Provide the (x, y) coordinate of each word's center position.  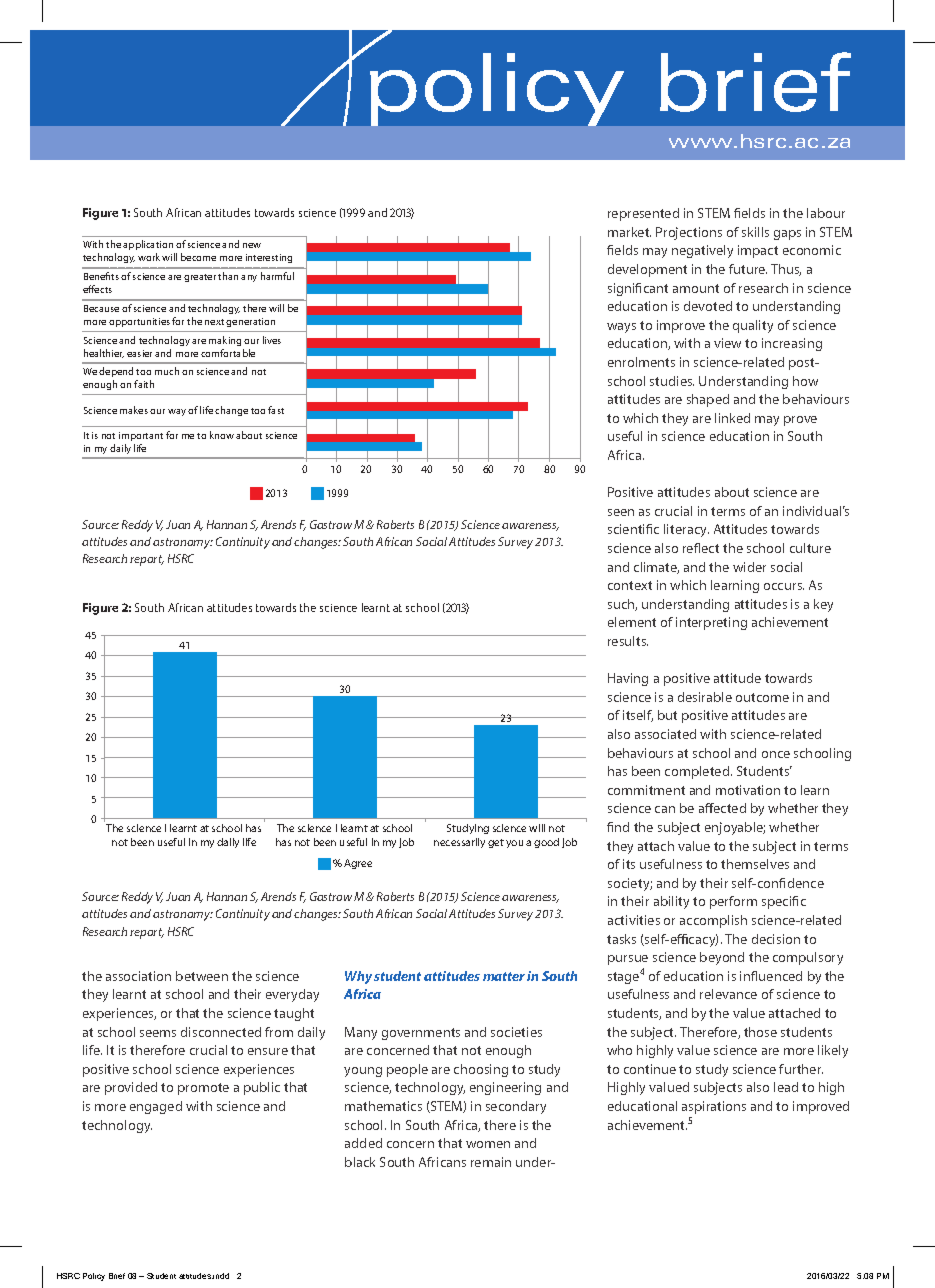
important (141, 436)
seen (621, 512)
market (629, 232)
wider (749, 567)
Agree (358, 864)
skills (755, 232)
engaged (156, 1107)
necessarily (459, 843)
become (198, 257)
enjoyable (735, 828)
